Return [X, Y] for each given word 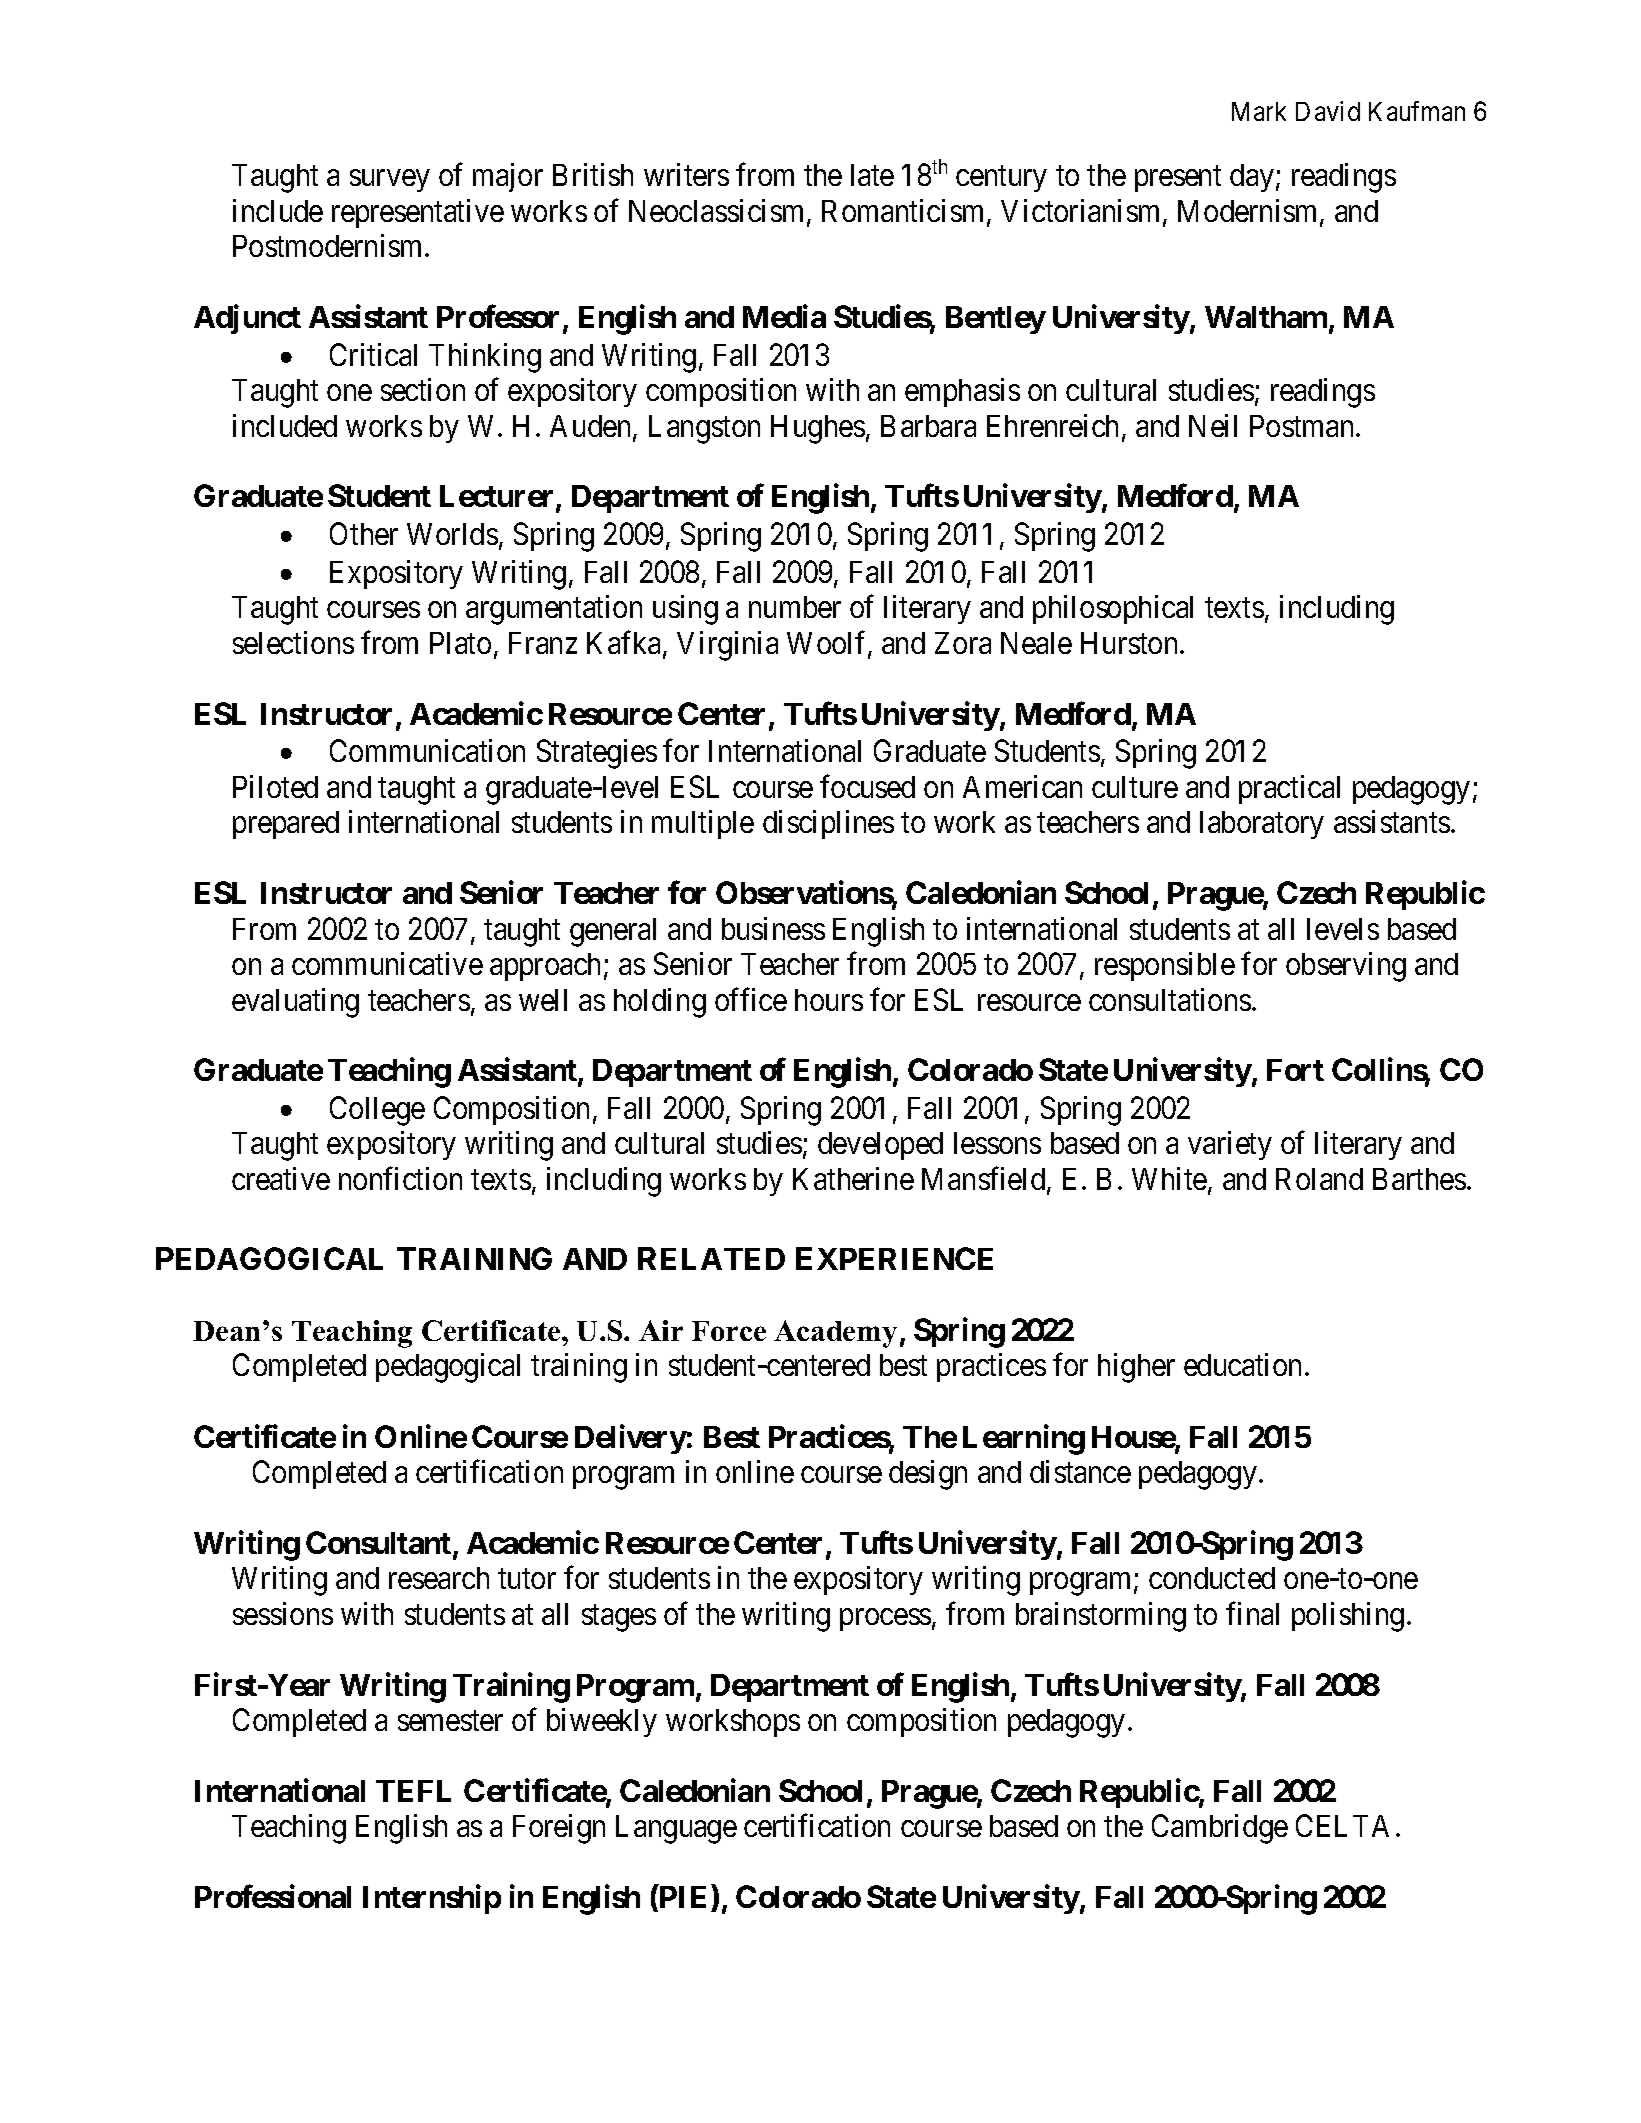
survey [389, 181]
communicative [387, 963]
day [1252, 178]
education [1242, 1364]
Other [364, 533]
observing [1346, 967]
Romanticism [905, 212]
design [928, 1475]
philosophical [1113, 609]
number [795, 607]
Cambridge [1220, 1829]
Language [676, 1829]
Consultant [378, 1542]
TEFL [413, 1791]
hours [829, 1000]
